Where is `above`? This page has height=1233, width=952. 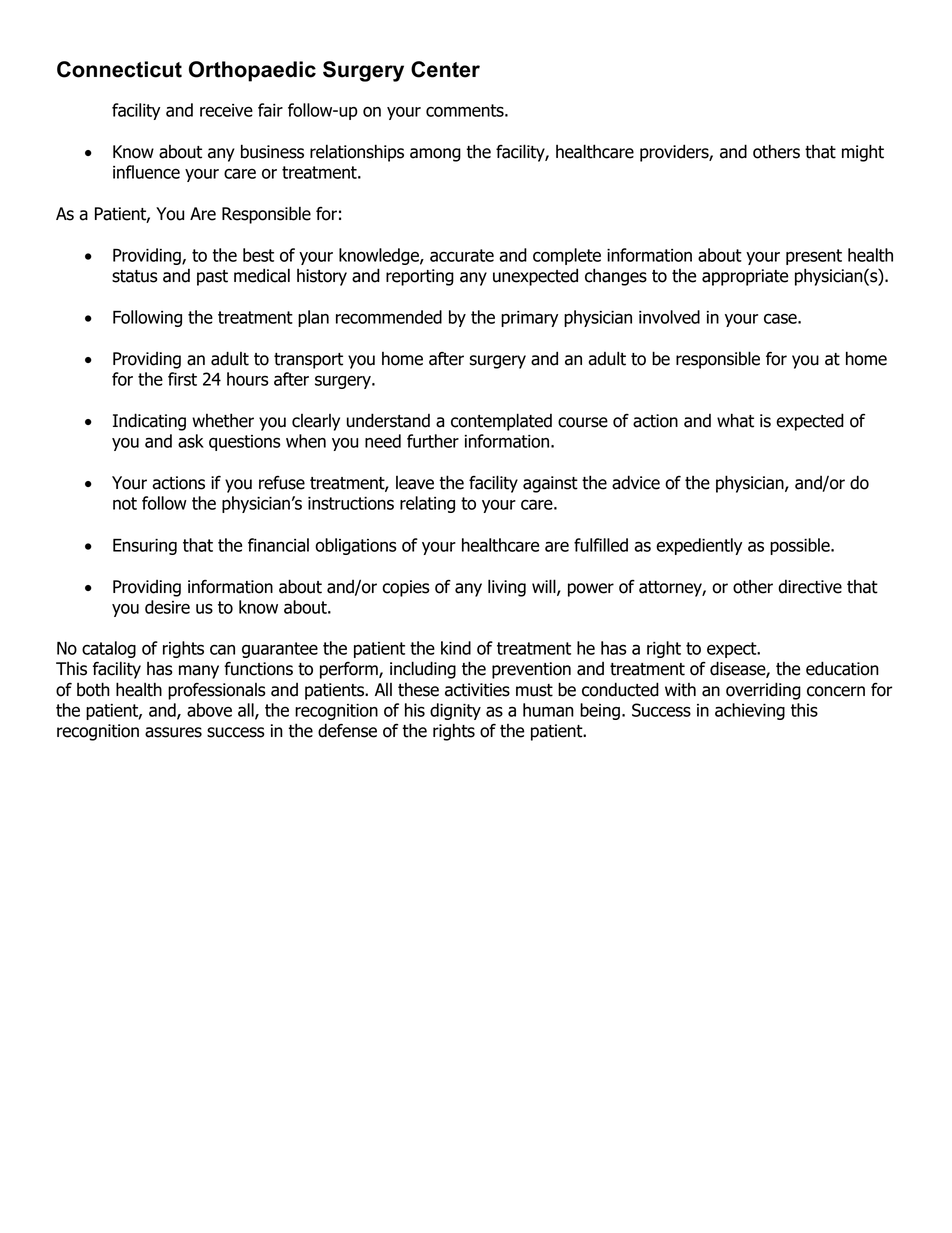
above is located at coordinates (209, 710).
